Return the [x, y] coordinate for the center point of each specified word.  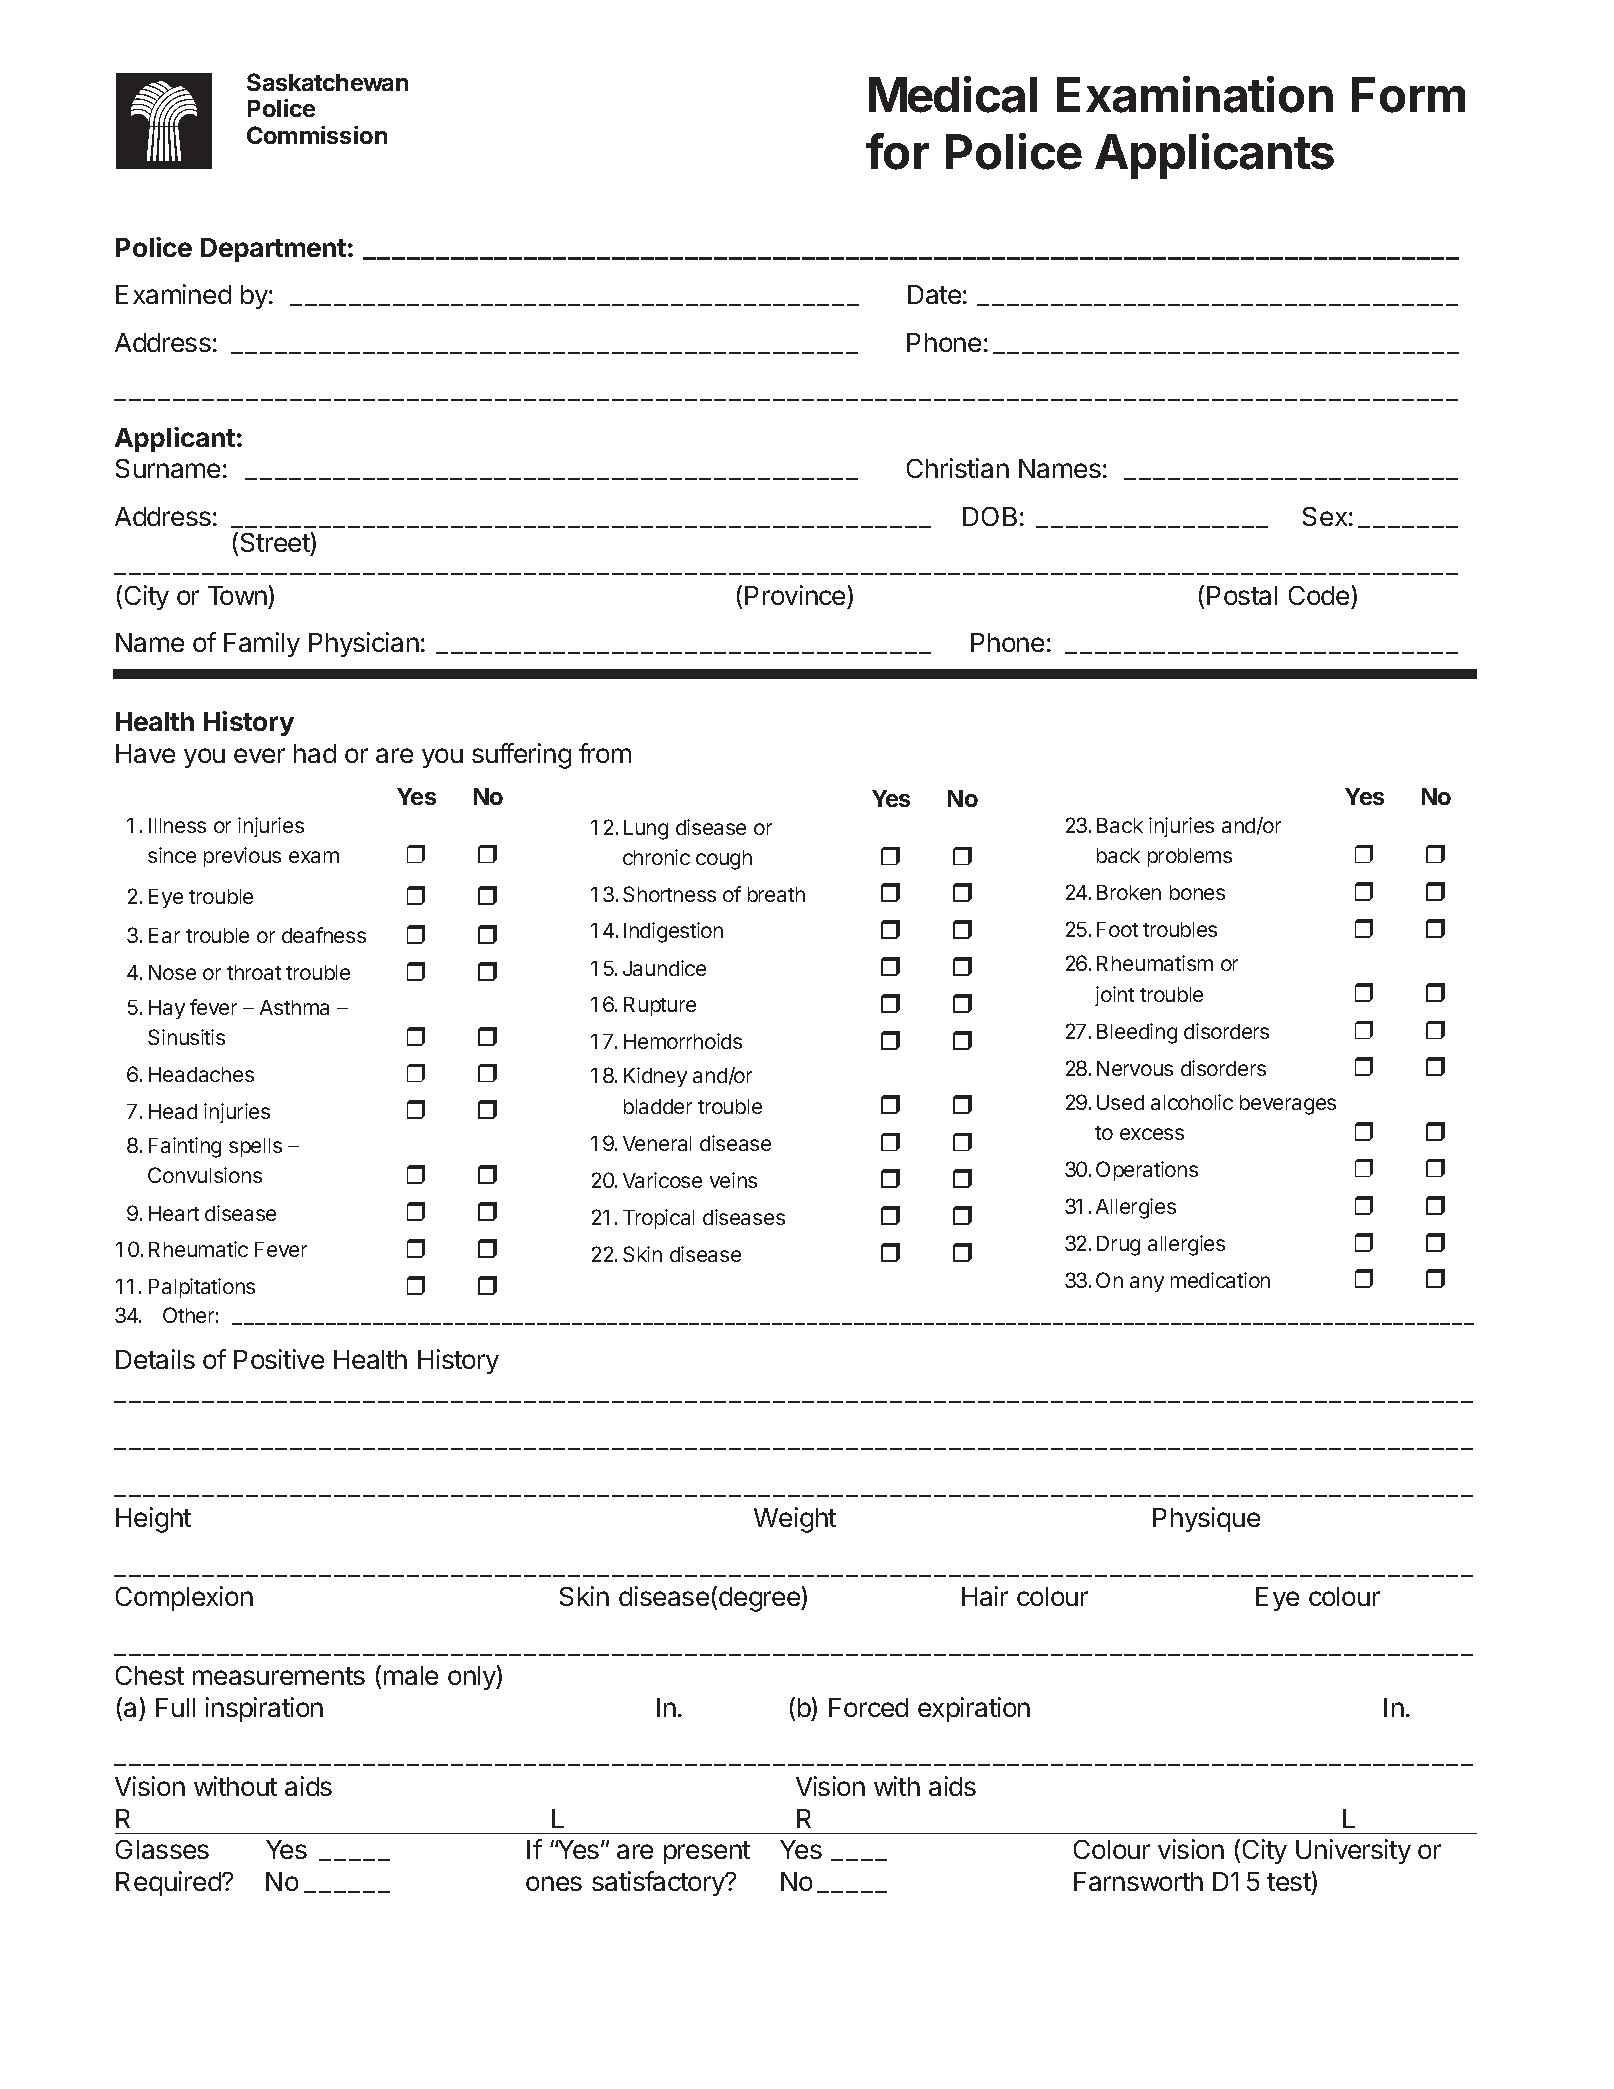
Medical [953, 94]
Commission [317, 135]
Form [1408, 95]
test [1289, 1882]
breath [776, 894]
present [707, 1852]
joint [1114, 996]
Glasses [162, 1849]
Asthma [294, 1007]
